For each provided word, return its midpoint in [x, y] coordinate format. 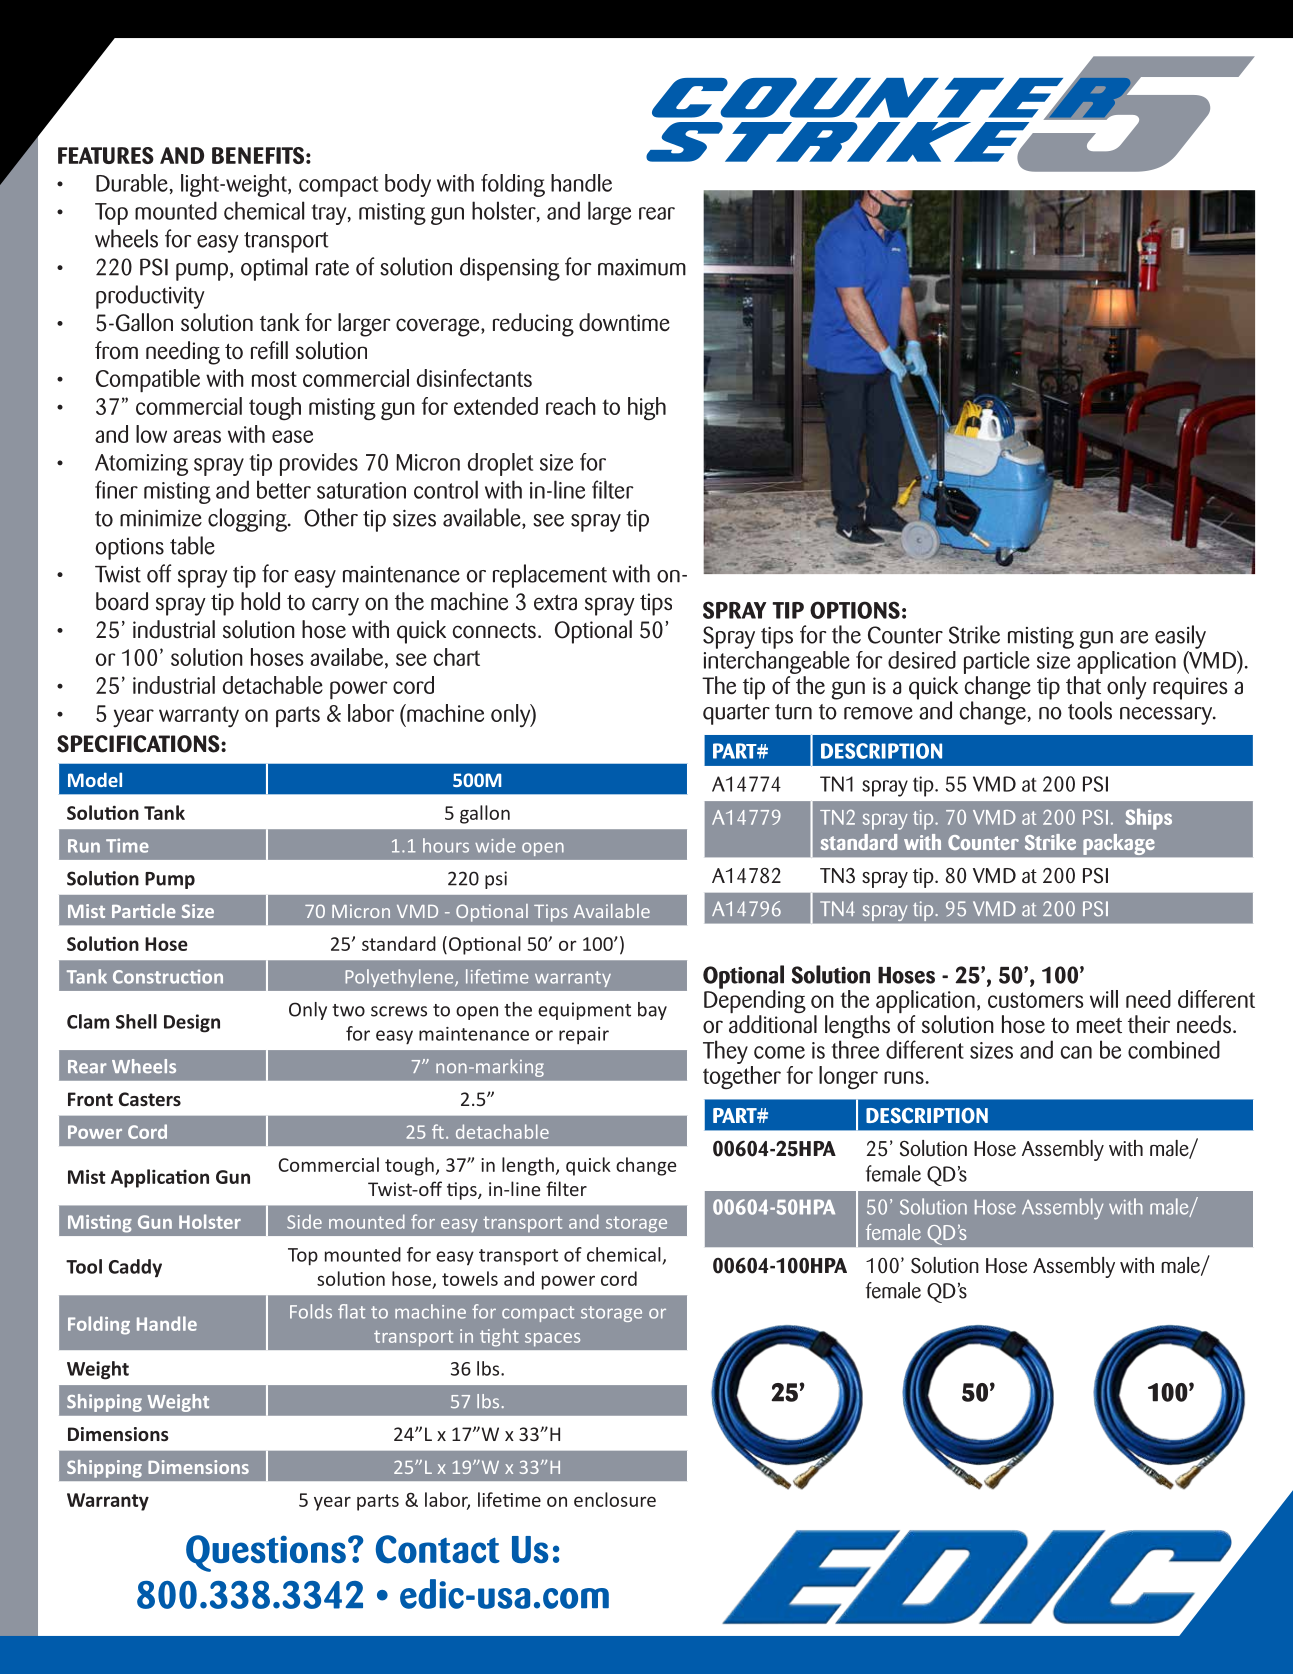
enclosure [615, 1499]
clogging [248, 520]
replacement [550, 576]
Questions [266, 1553]
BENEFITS [258, 155]
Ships [1148, 819]
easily [1180, 637]
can [1076, 1052]
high [647, 409]
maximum [642, 267]
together [742, 1077]
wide [495, 845]
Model [95, 779]
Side [304, 1221]
